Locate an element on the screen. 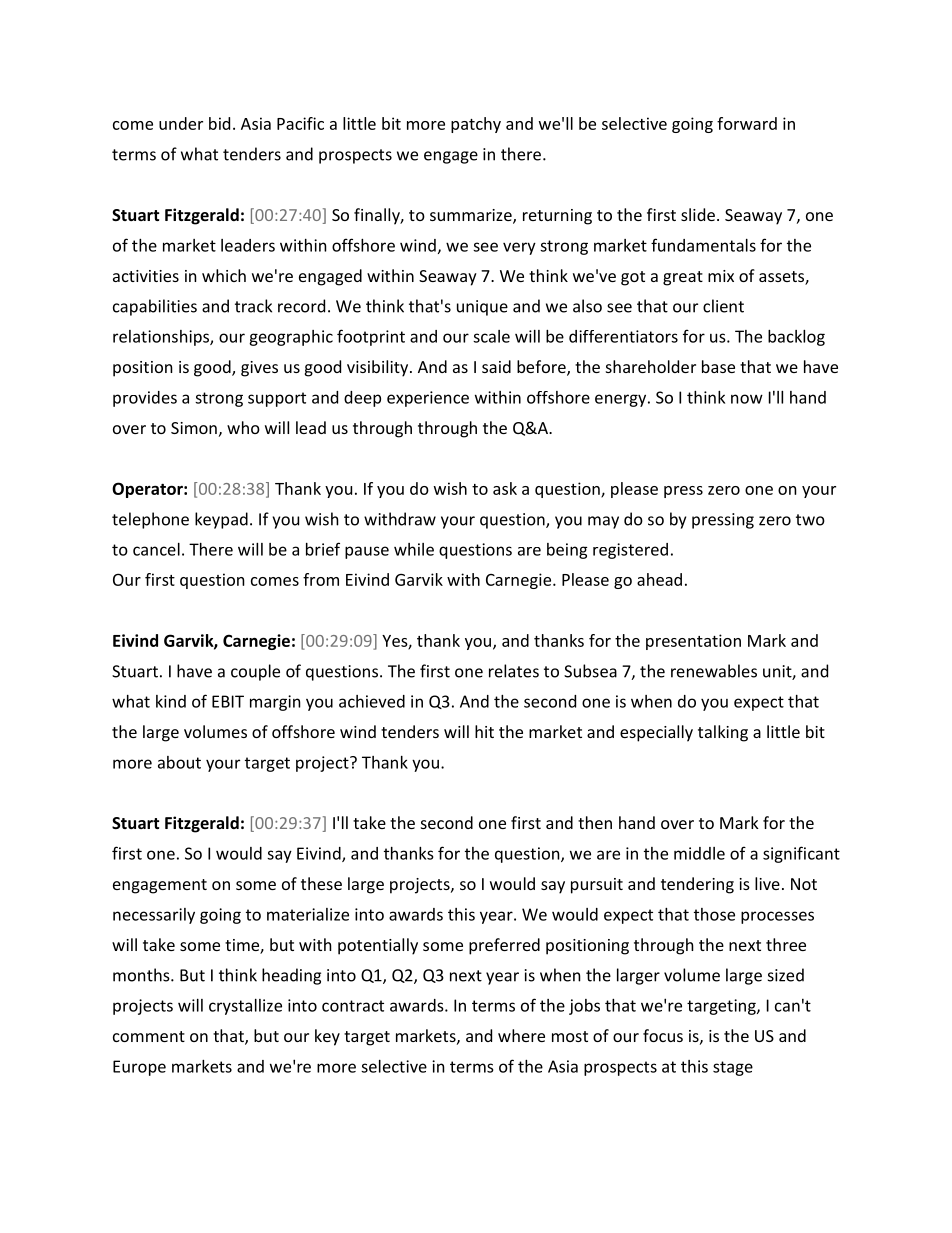 The width and height of the screenshot is (952, 1233). relates is located at coordinates (514, 671).
